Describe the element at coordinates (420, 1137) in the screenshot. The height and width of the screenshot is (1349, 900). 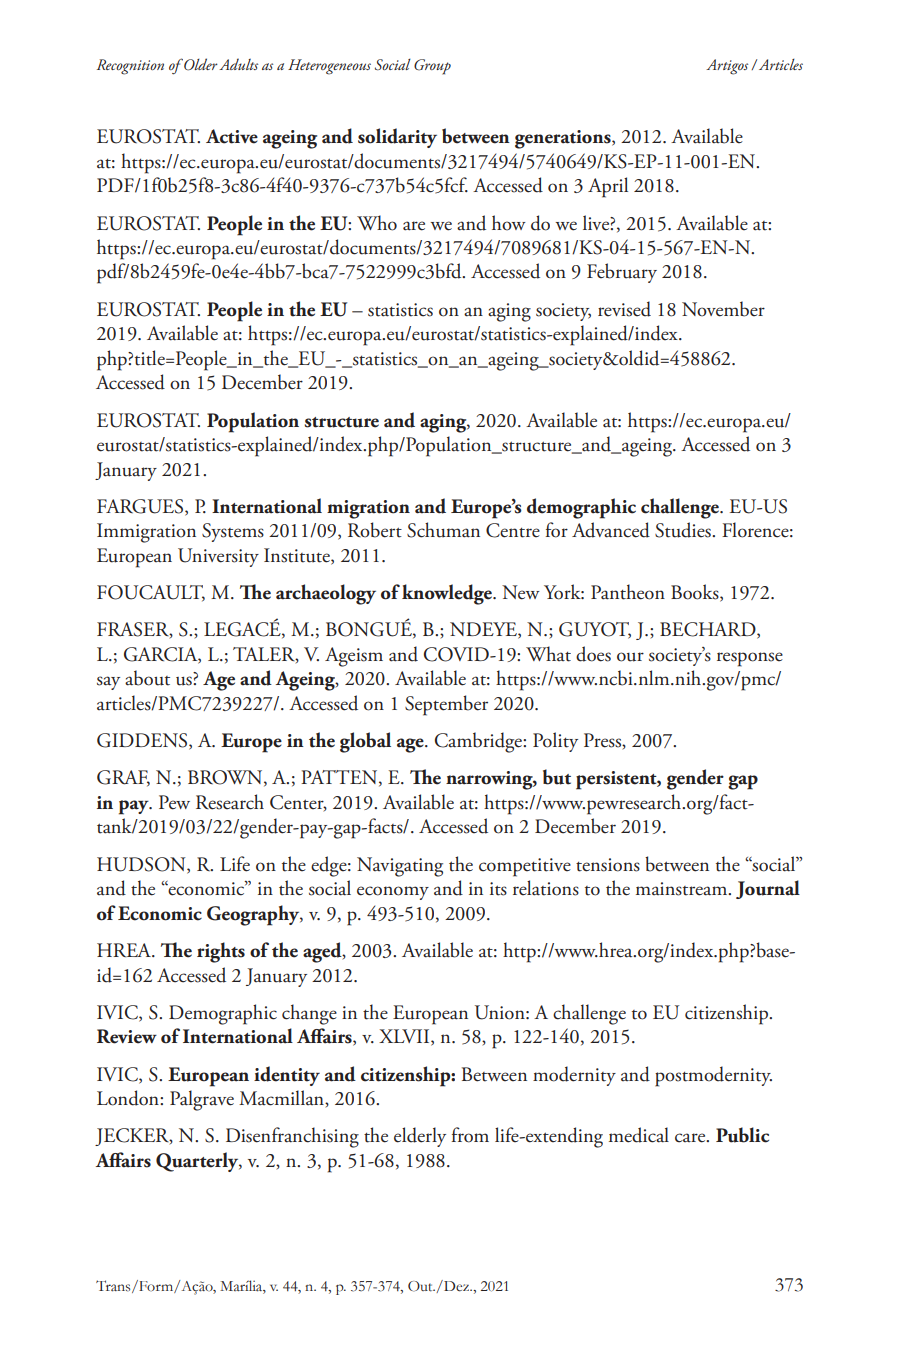
I see `elderly` at that location.
